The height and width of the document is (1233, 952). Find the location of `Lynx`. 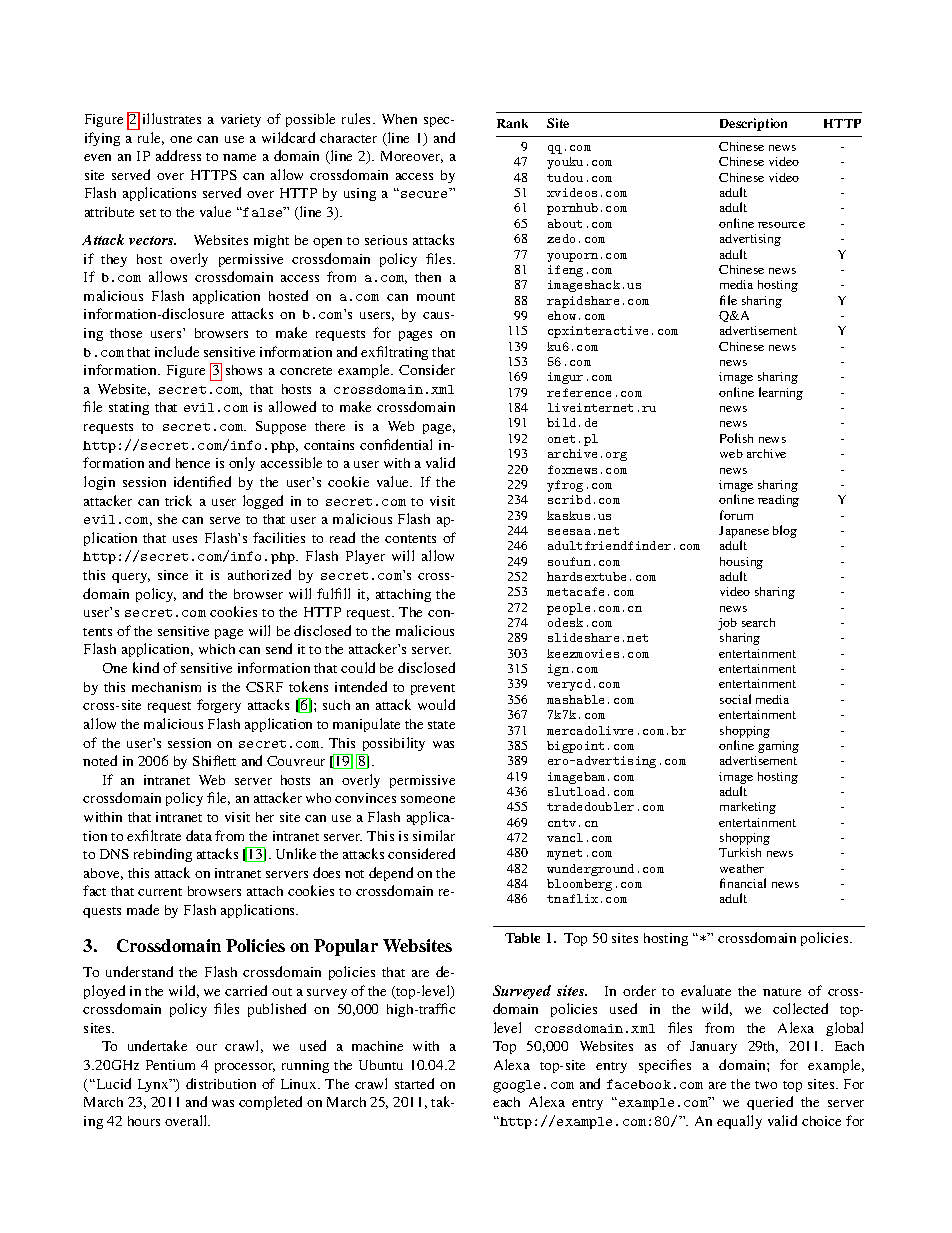

Lynx is located at coordinates (154, 1085).
